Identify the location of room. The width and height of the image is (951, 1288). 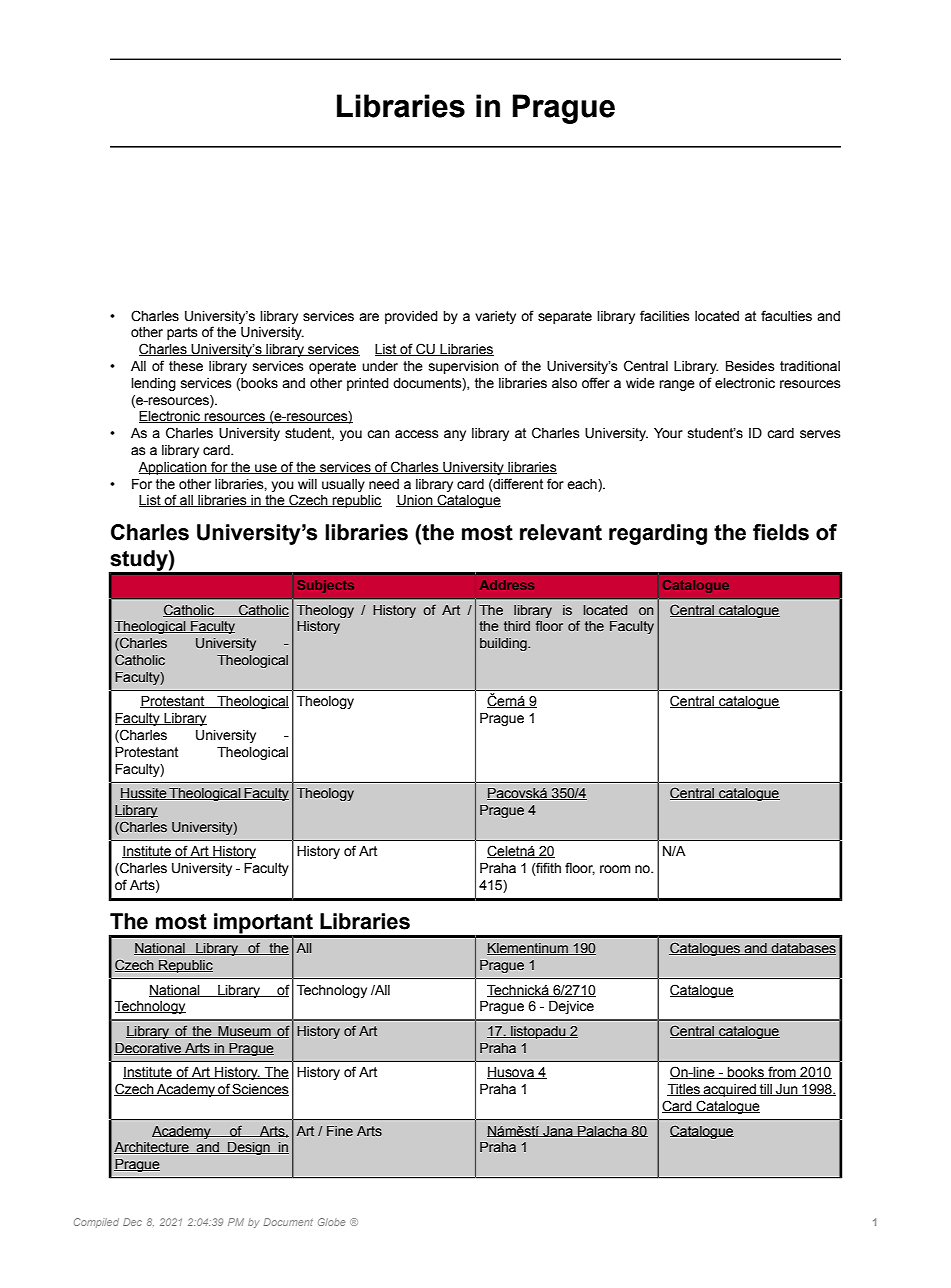
(615, 869).
